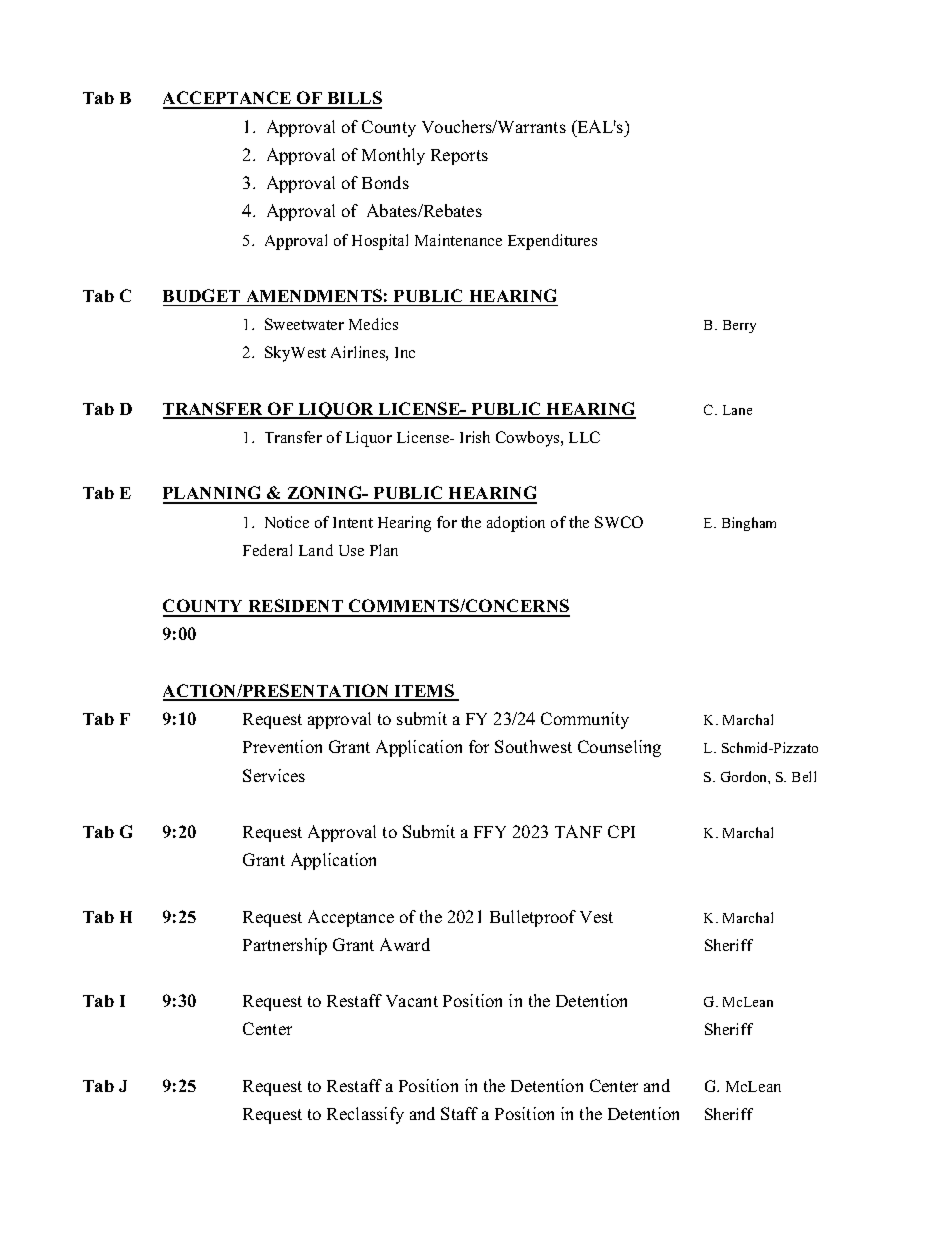 This document has width=952, height=1233. I want to click on Notice, so click(287, 522).
